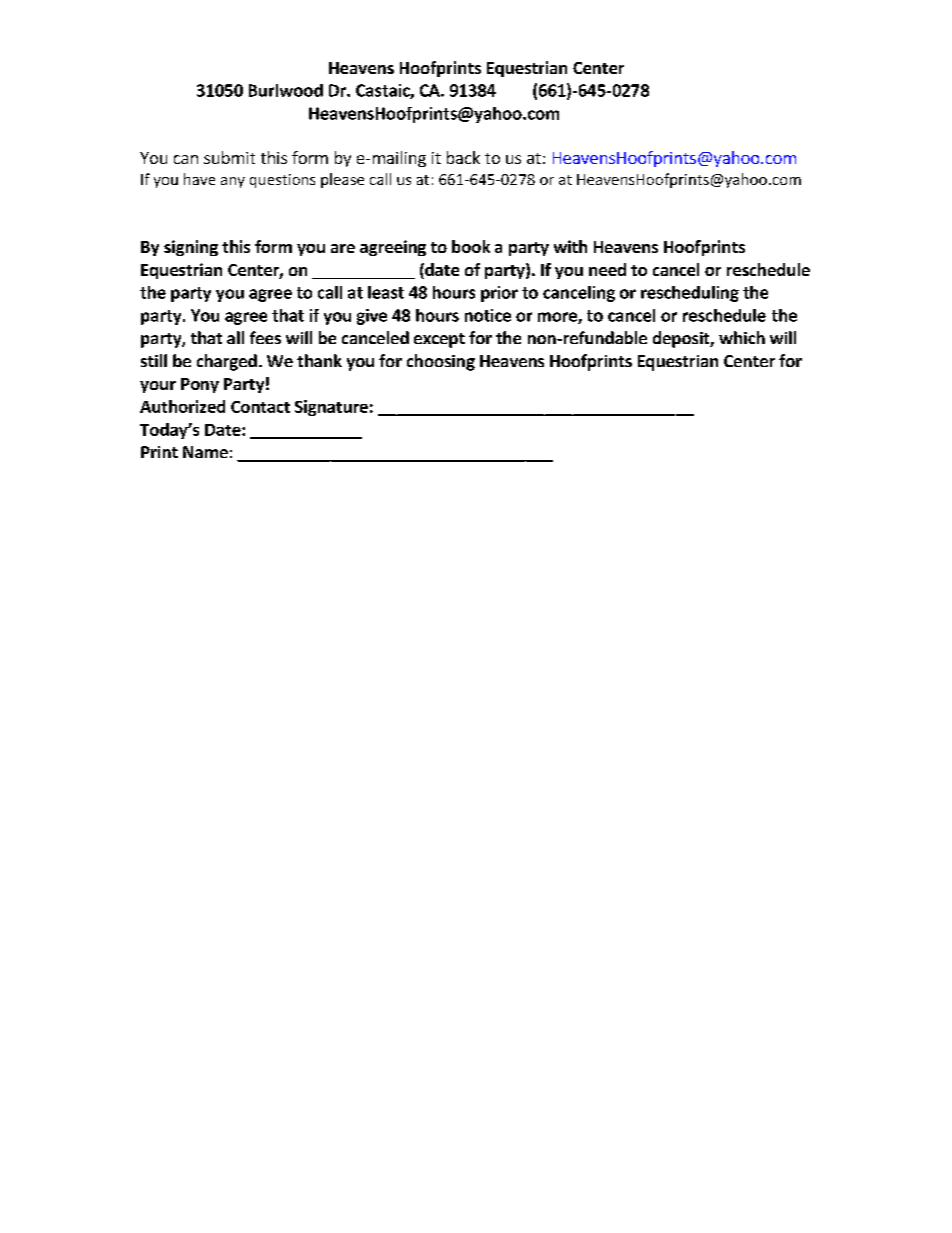  What do you see at coordinates (742, 337) in the page?
I see `which` at bounding box center [742, 337].
